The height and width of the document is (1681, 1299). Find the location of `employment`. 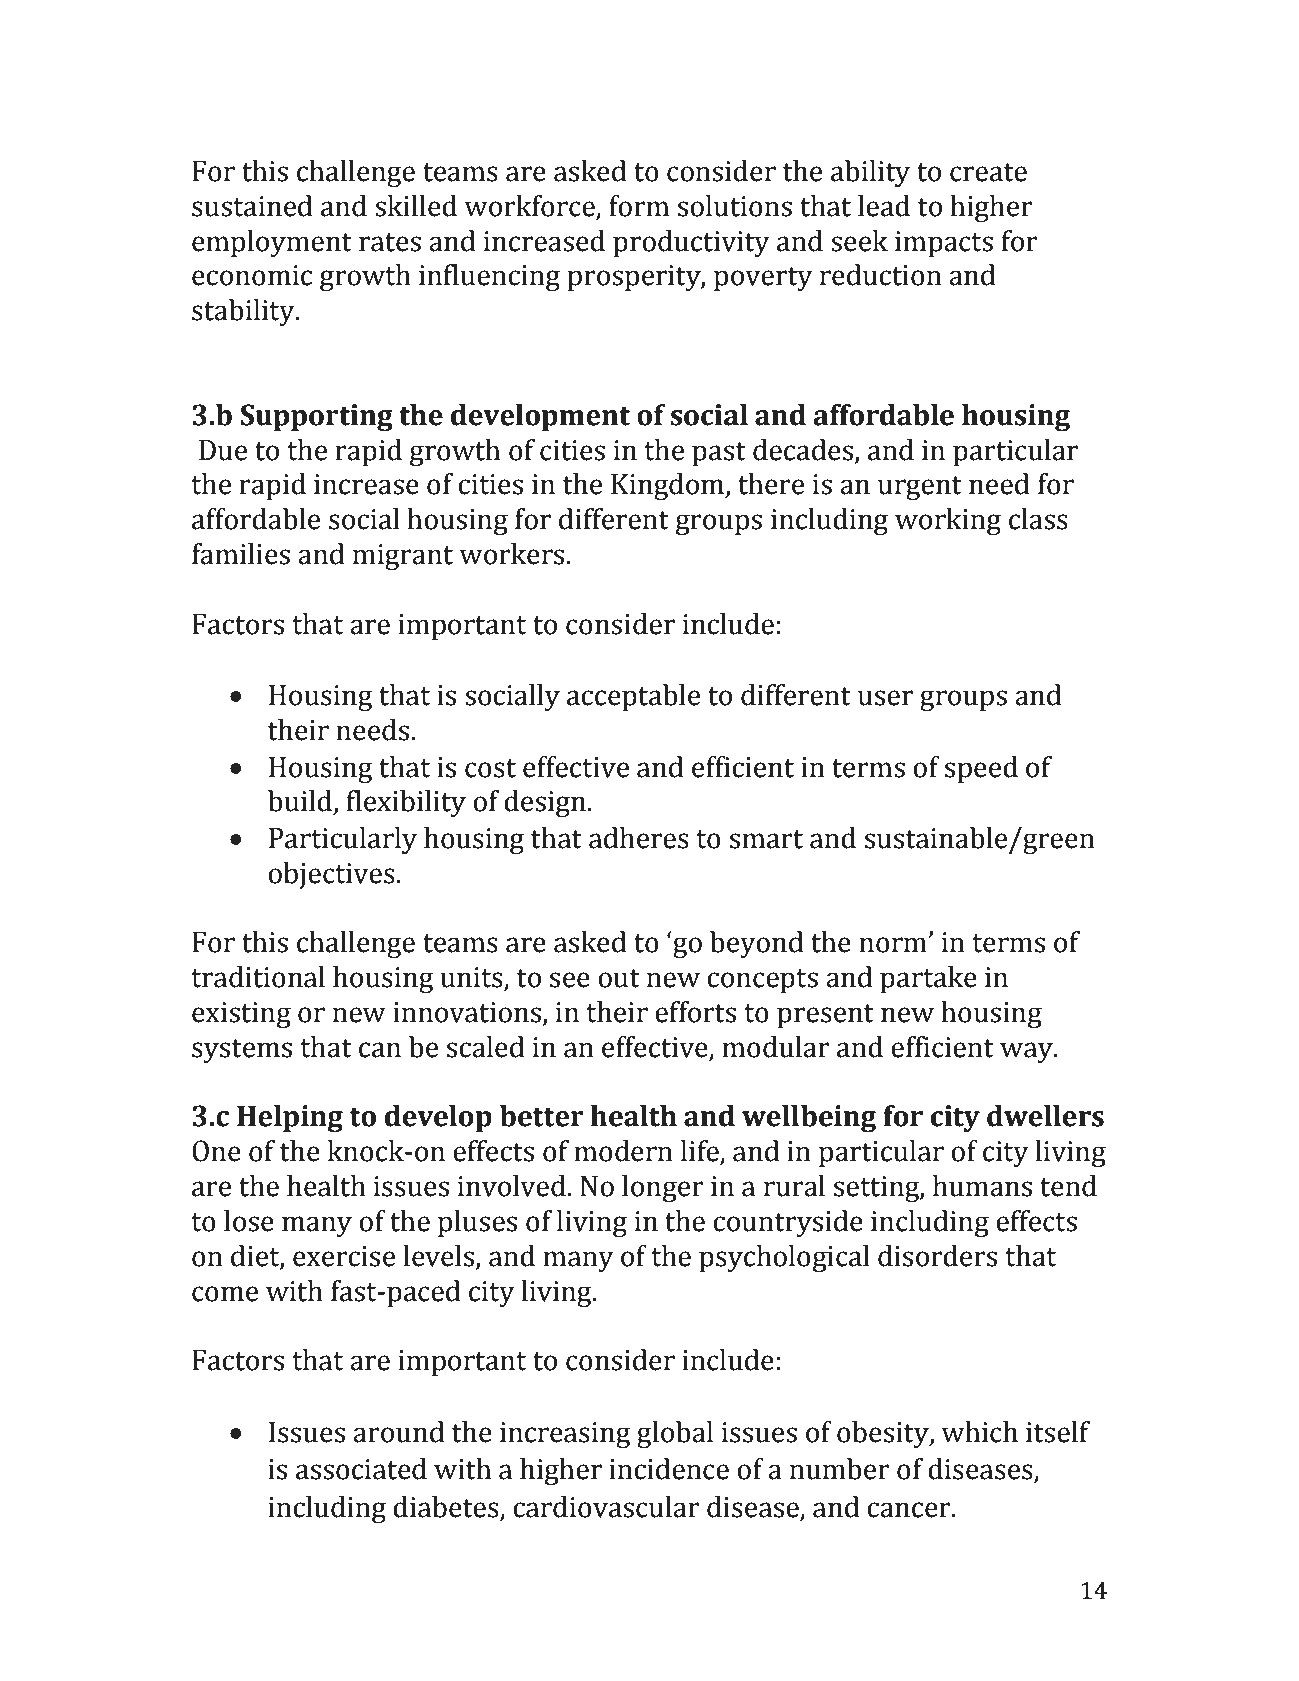

employment is located at coordinates (272, 243).
